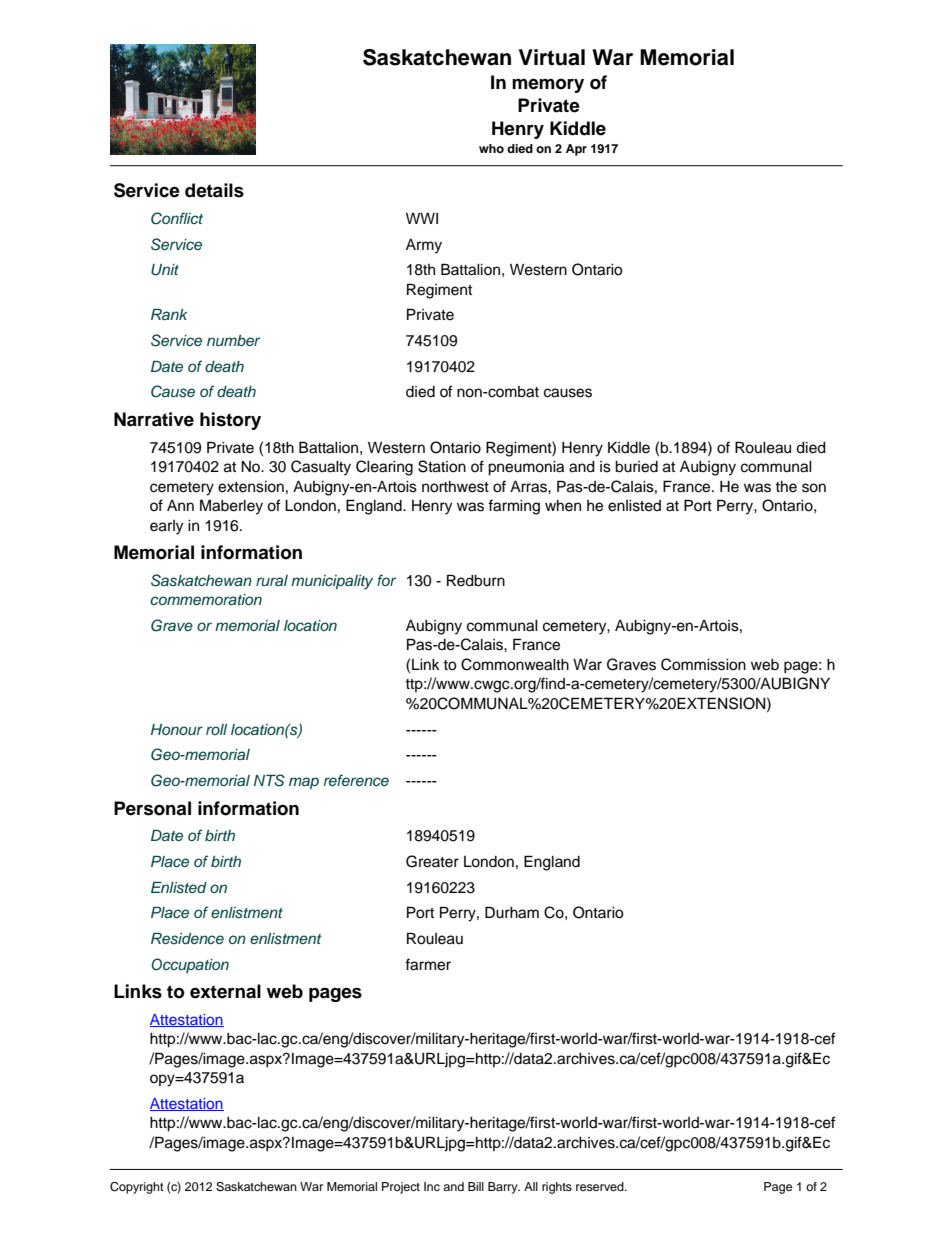 This screenshot has height=1233, width=952. Describe the element at coordinates (424, 246) in the screenshot. I see `Army` at that location.
